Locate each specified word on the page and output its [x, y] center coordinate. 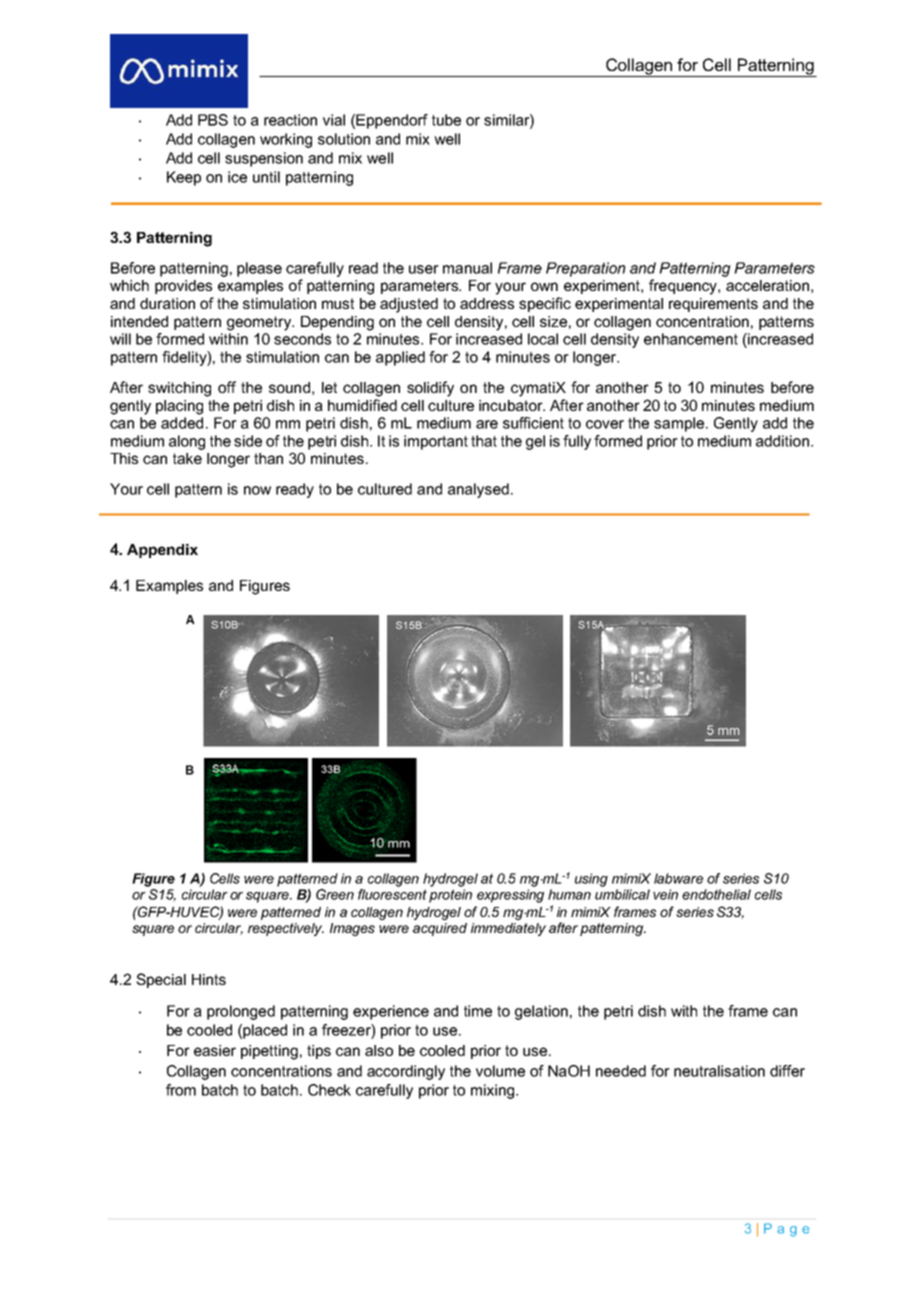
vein [665, 894]
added [182, 423]
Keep [184, 178]
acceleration [767, 285]
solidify [430, 389]
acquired [440, 929]
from [181, 1090]
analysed [478, 490]
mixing [494, 1091]
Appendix [162, 551]
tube [446, 120]
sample [679, 424]
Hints [209, 979]
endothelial [716, 894]
